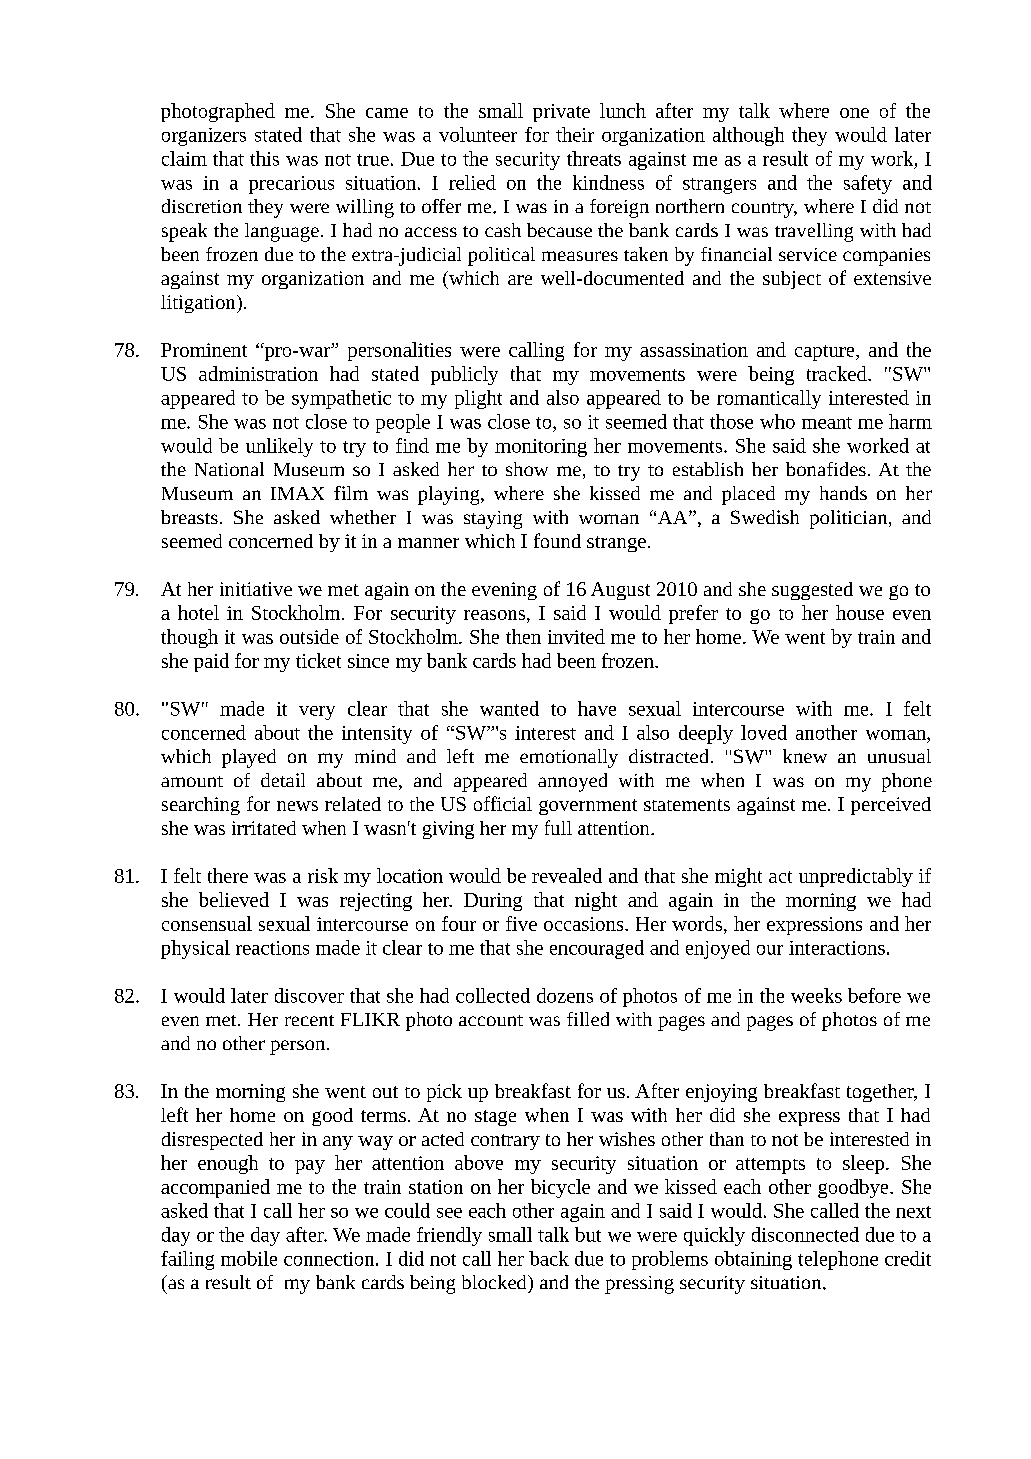 This page has height=1459, width=1031. I want to click on mobile, so click(249, 1258).
